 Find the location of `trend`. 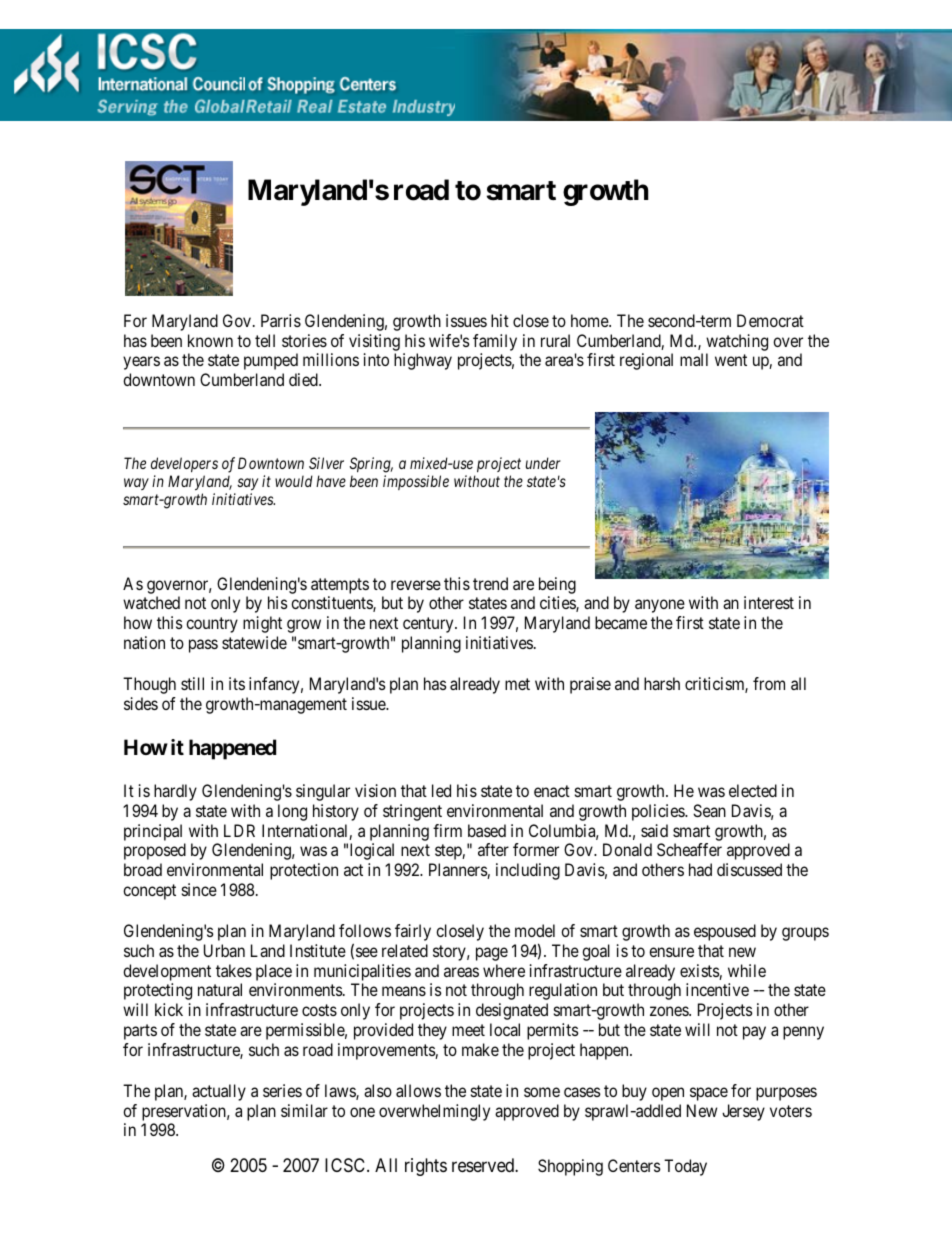

trend is located at coordinates (490, 583).
